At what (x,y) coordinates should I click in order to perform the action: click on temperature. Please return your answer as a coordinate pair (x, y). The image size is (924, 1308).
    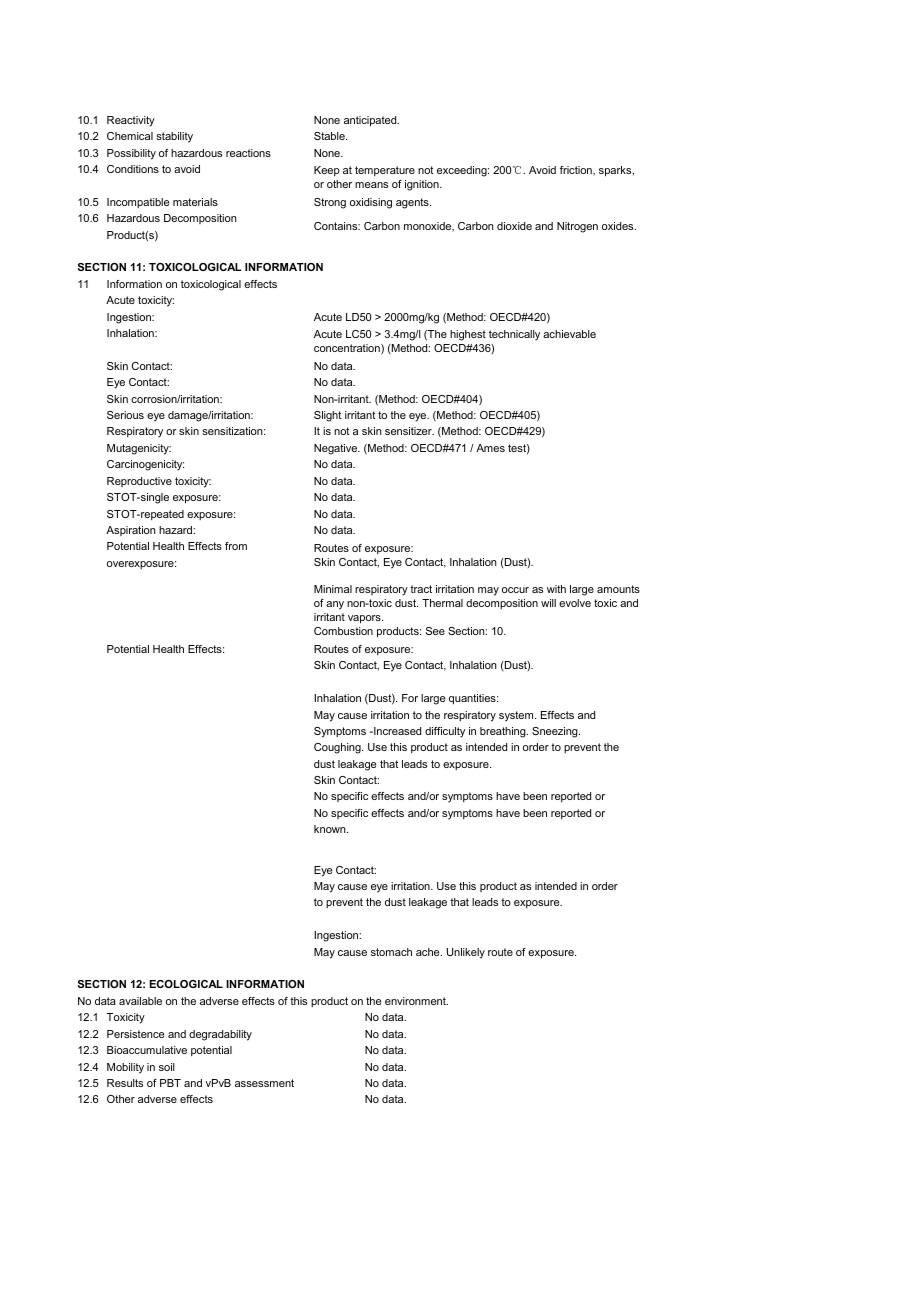
    Looking at the image, I should click on (385, 171).
